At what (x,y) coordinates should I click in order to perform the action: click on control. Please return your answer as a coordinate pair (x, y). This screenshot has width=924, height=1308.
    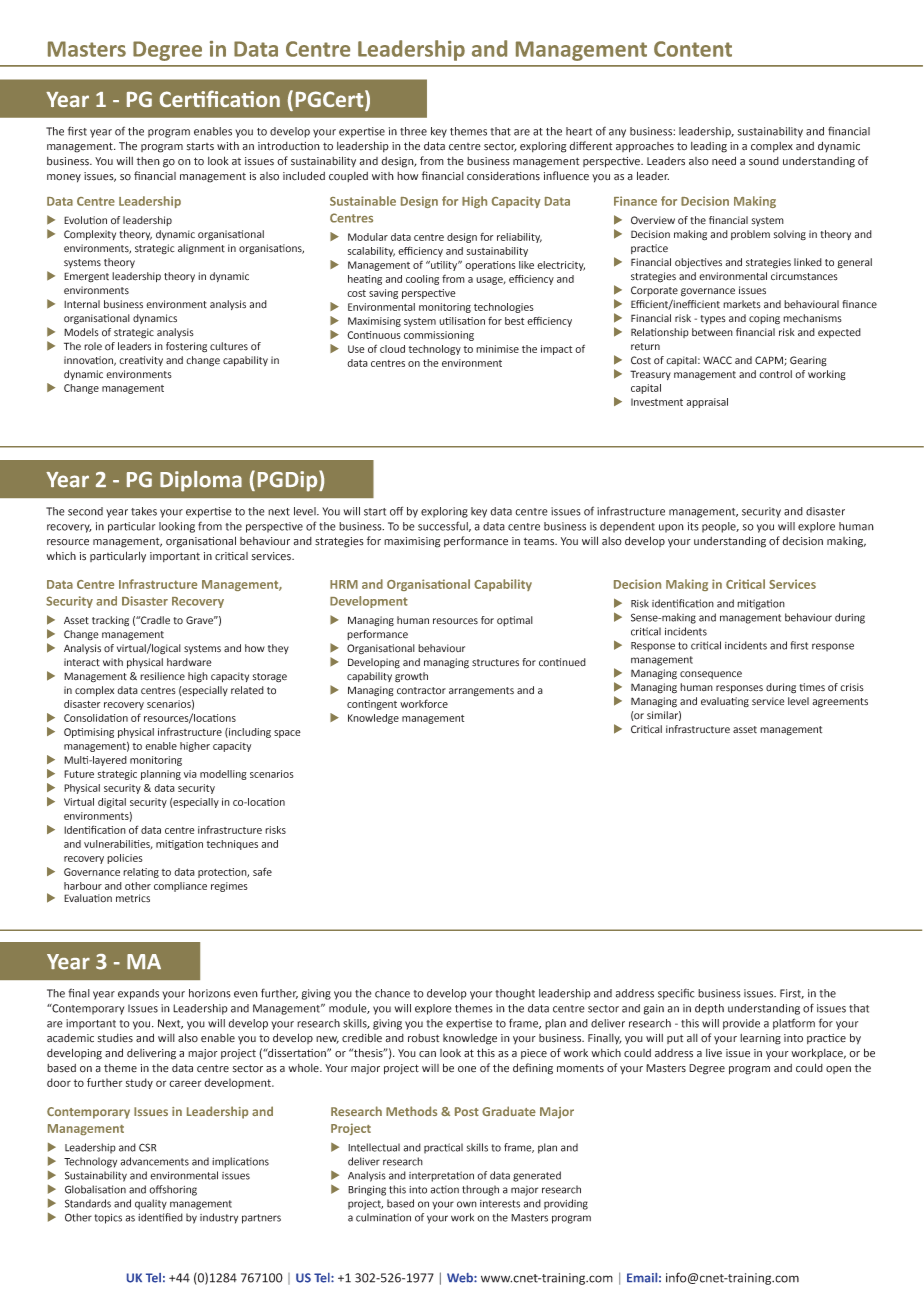
    Looking at the image, I should click on (775, 374).
